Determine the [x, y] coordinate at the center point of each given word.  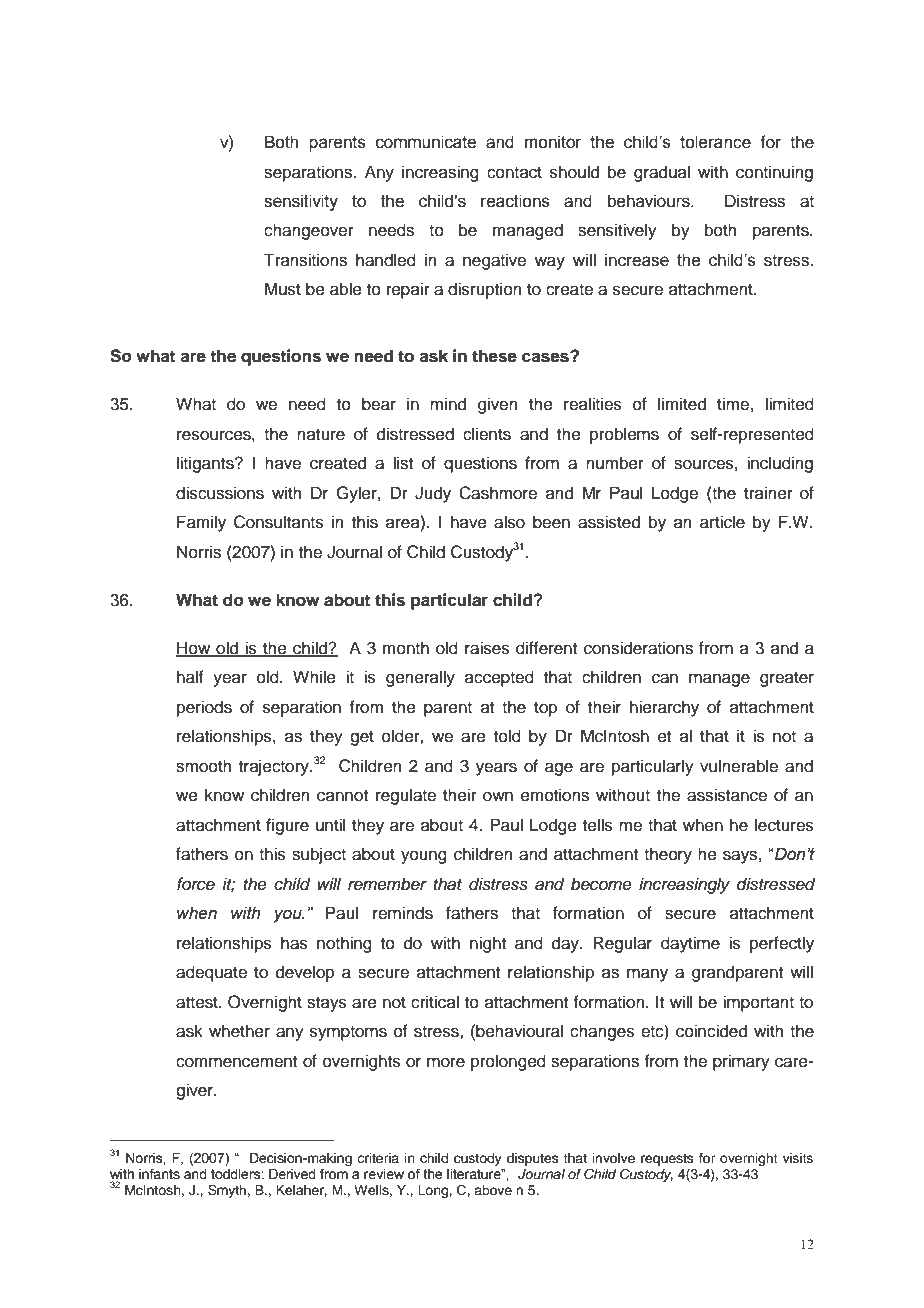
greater [787, 679]
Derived [292, 1174]
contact [514, 173]
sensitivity [301, 202]
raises [487, 648]
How [194, 649]
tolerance [715, 142]
